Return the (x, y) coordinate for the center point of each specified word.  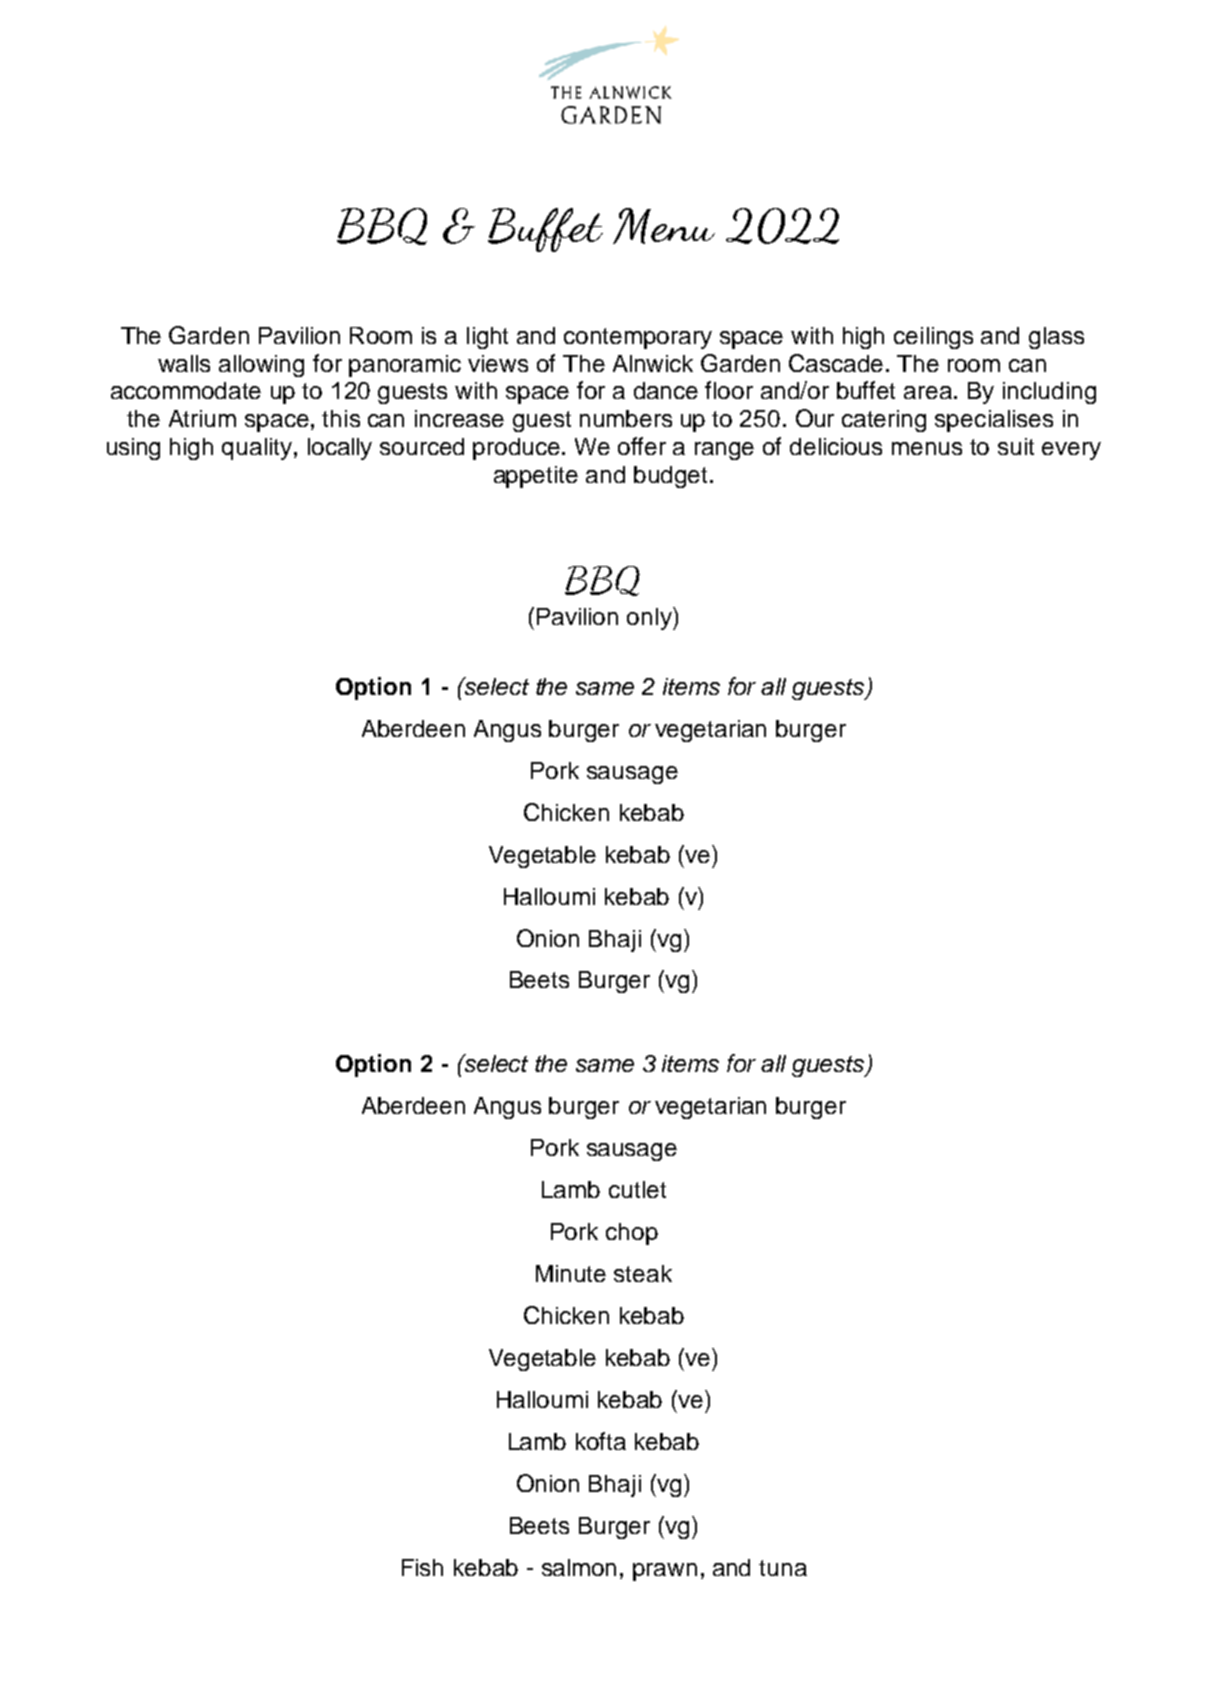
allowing (261, 366)
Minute (571, 1273)
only (650, 618)
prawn (665, 1572)
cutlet (637, 1189)
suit (1016, 446)
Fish (422, 1567)
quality (258, 449)
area (928, 392)
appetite (536, 477)
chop (632, 1234)
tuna (783, 1568)
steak (643, 1273)
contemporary (638, 338)
